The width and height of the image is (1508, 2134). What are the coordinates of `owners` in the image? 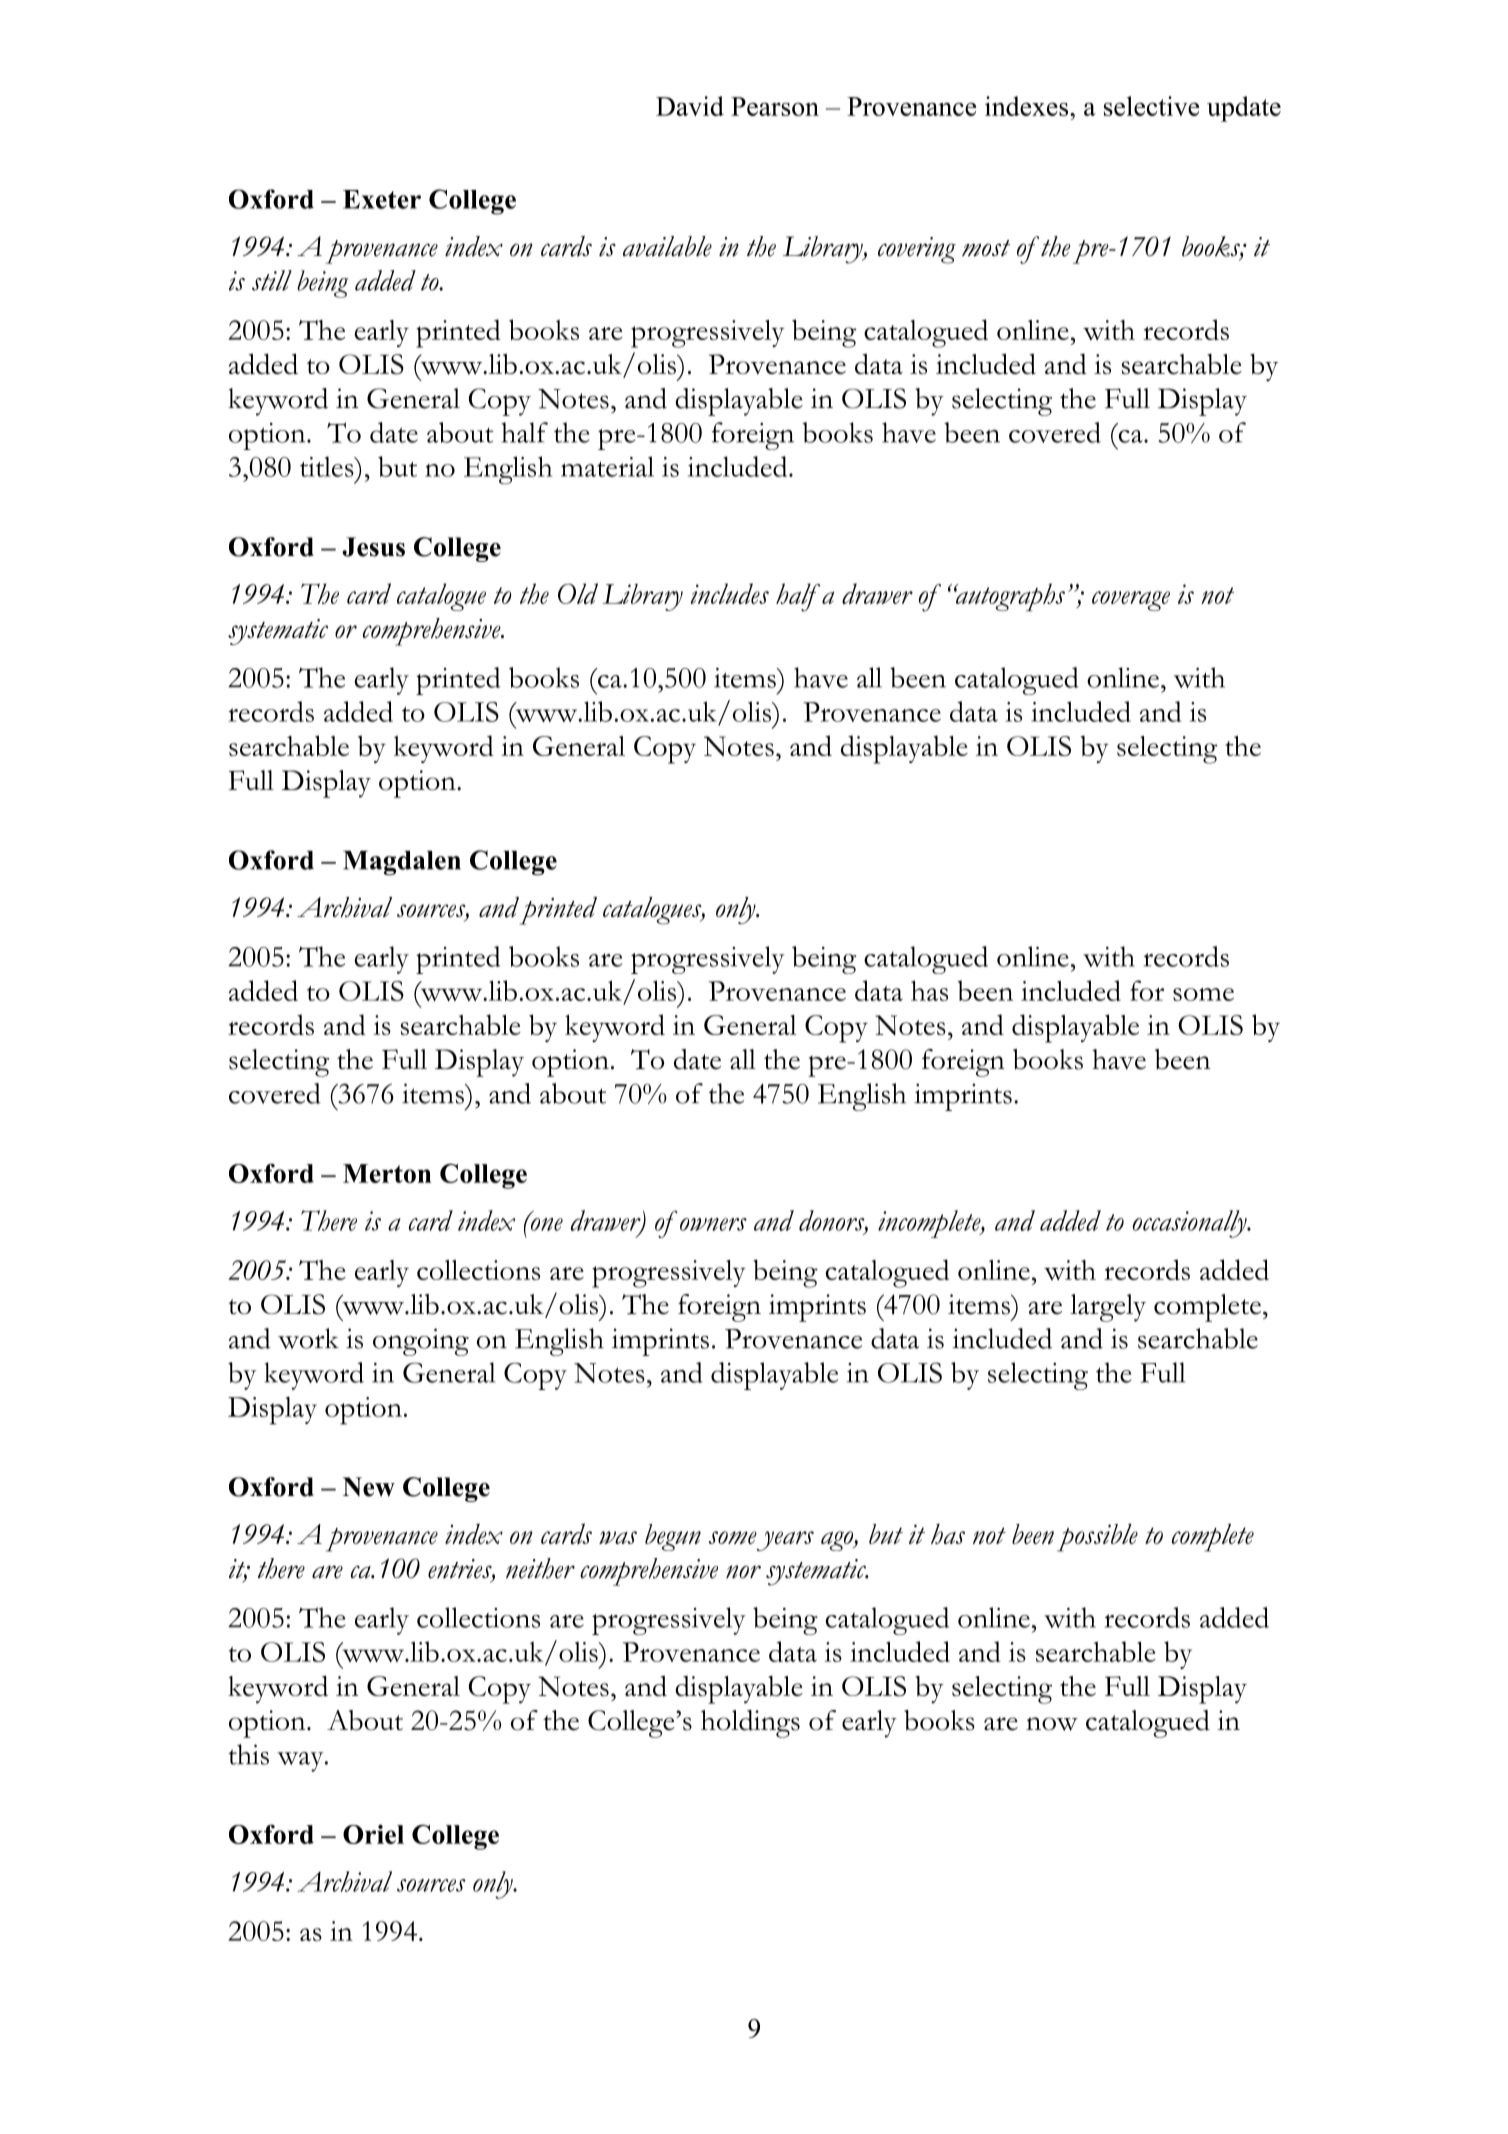 It's located at (713, 1224).
